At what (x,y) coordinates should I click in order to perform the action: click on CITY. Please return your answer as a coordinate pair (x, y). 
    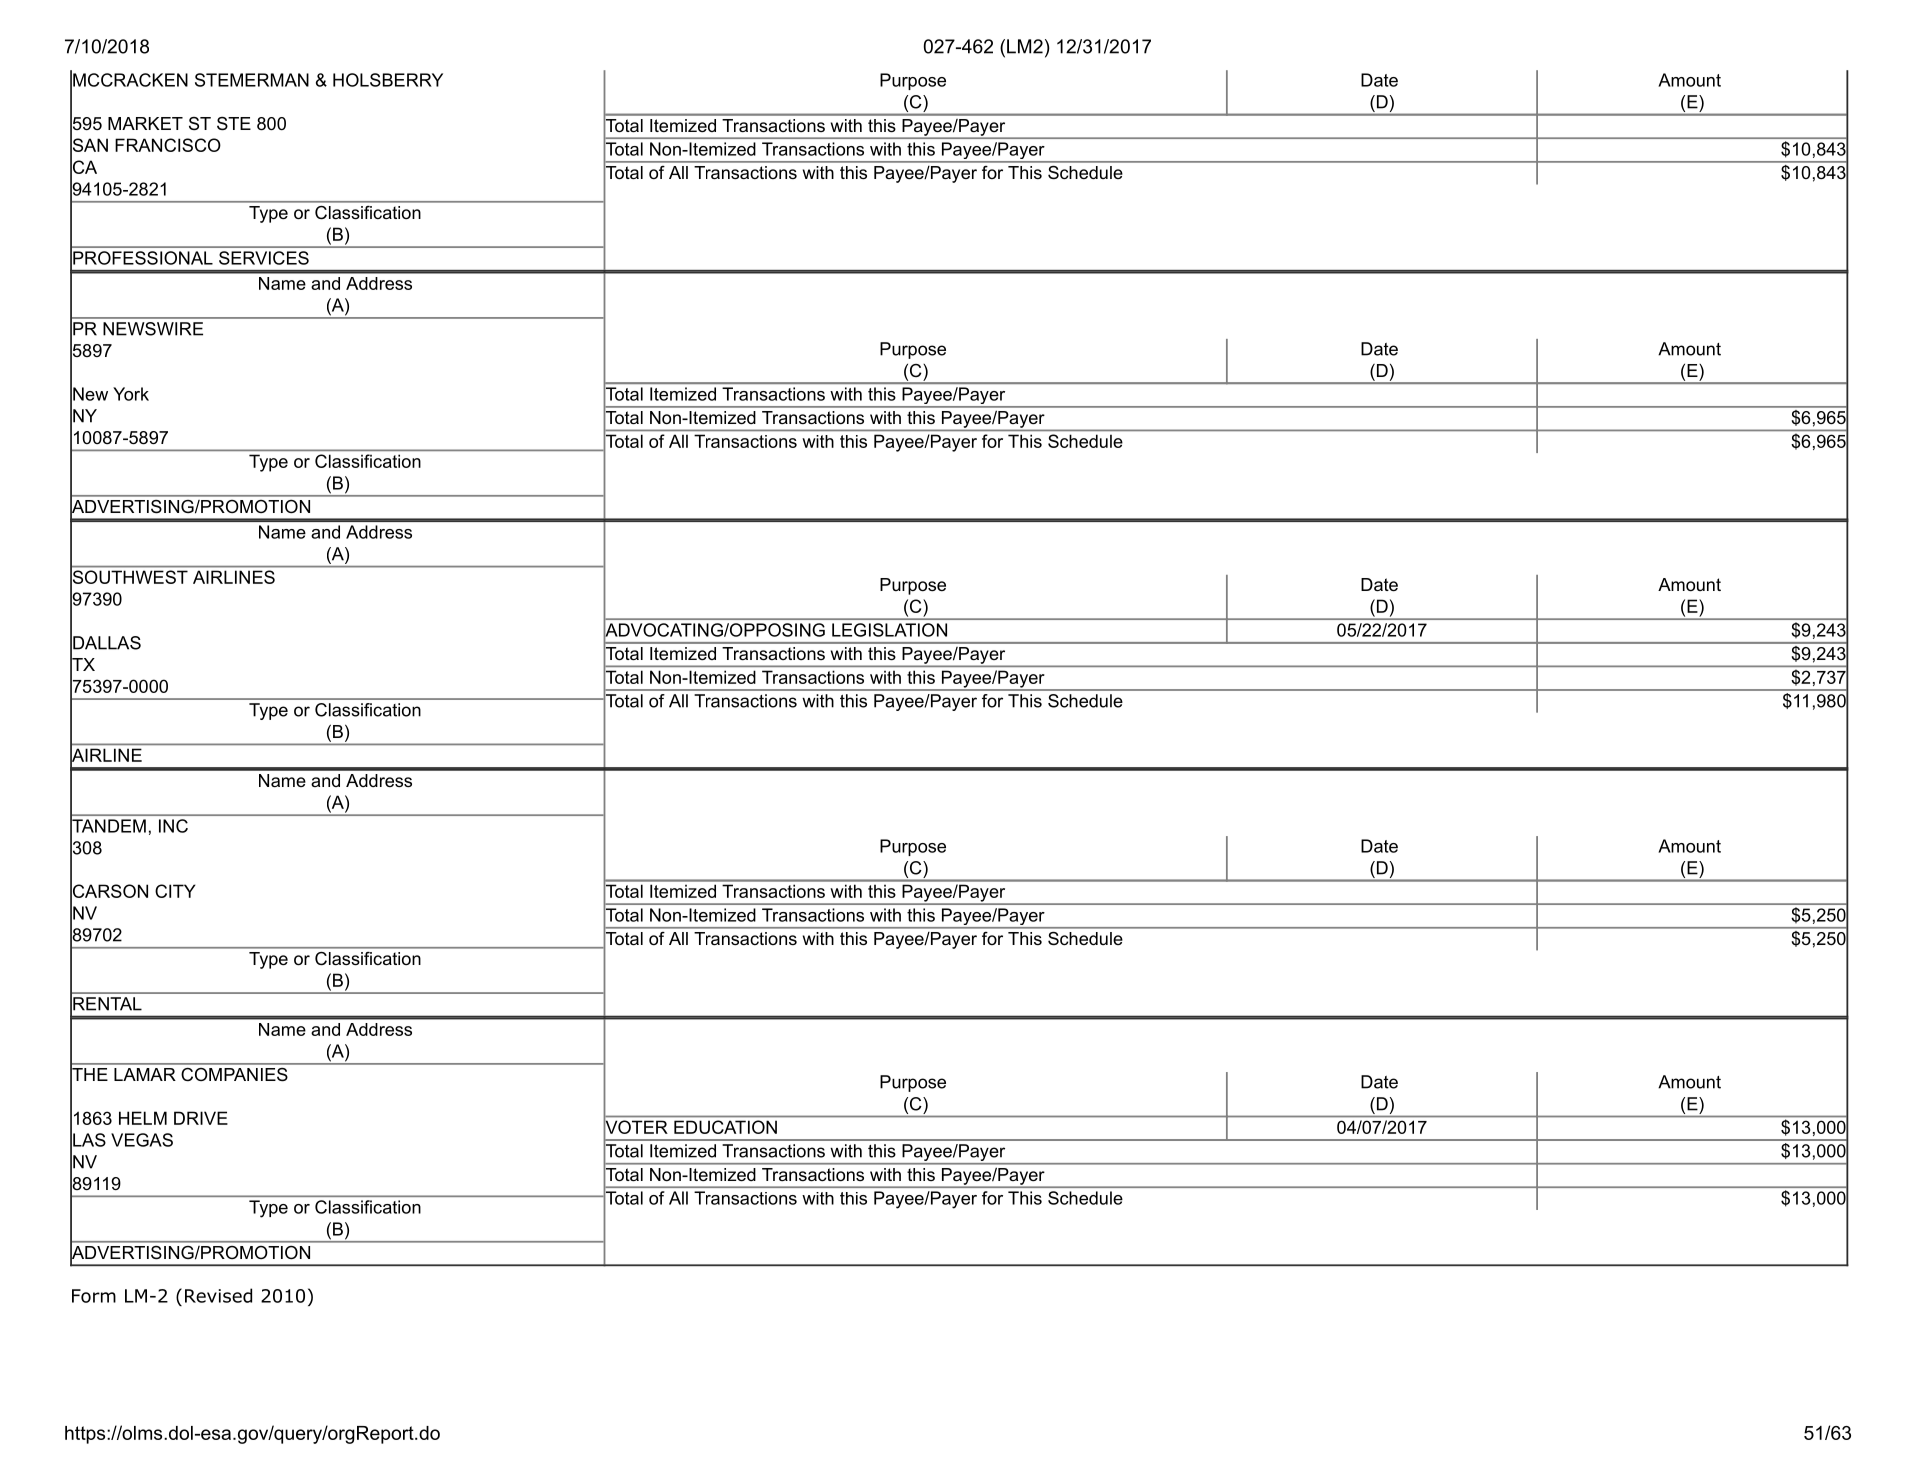
    Looking at the image, I should click on (175, 891).
